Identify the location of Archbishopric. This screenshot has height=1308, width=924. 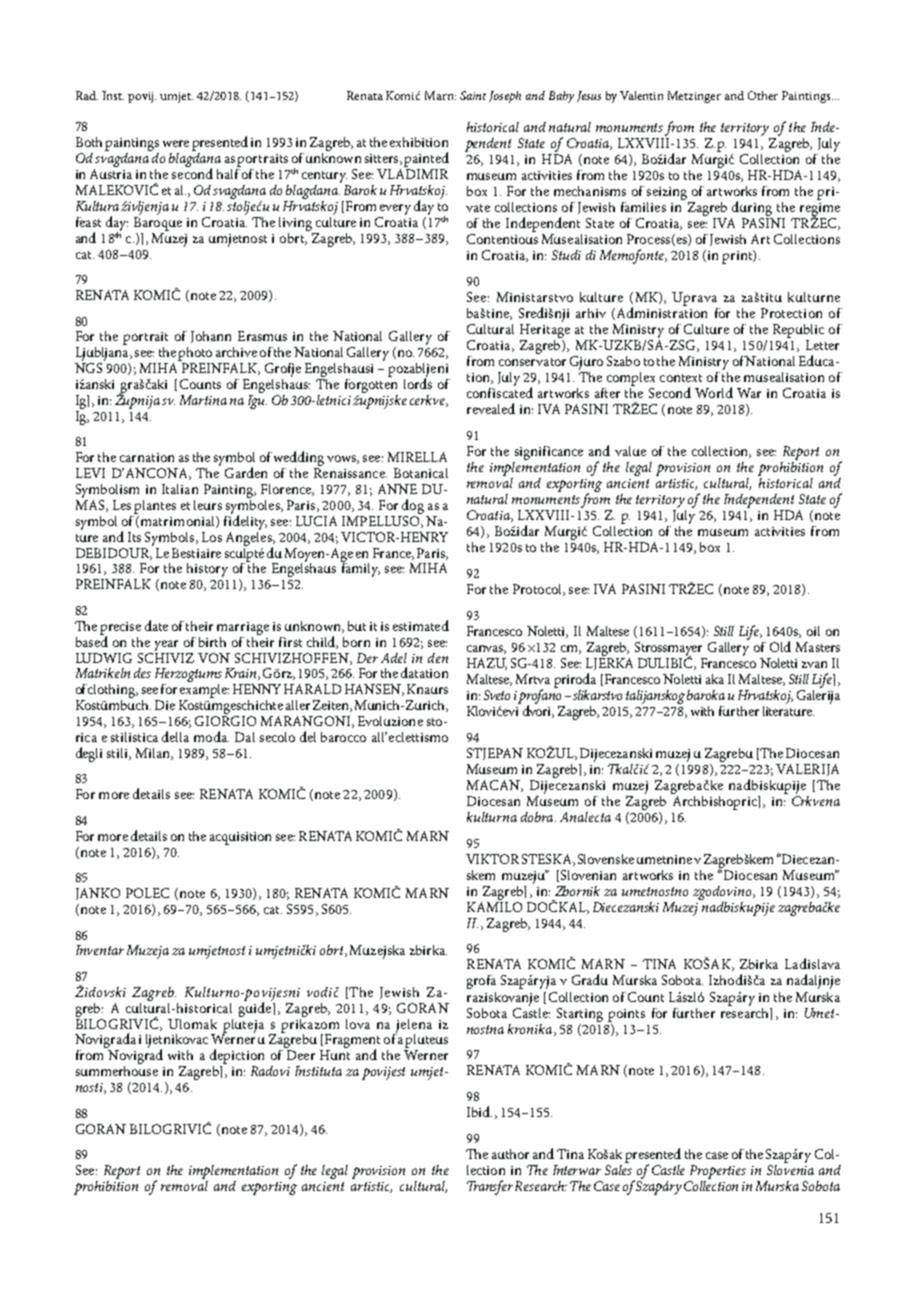
(715, 801).
